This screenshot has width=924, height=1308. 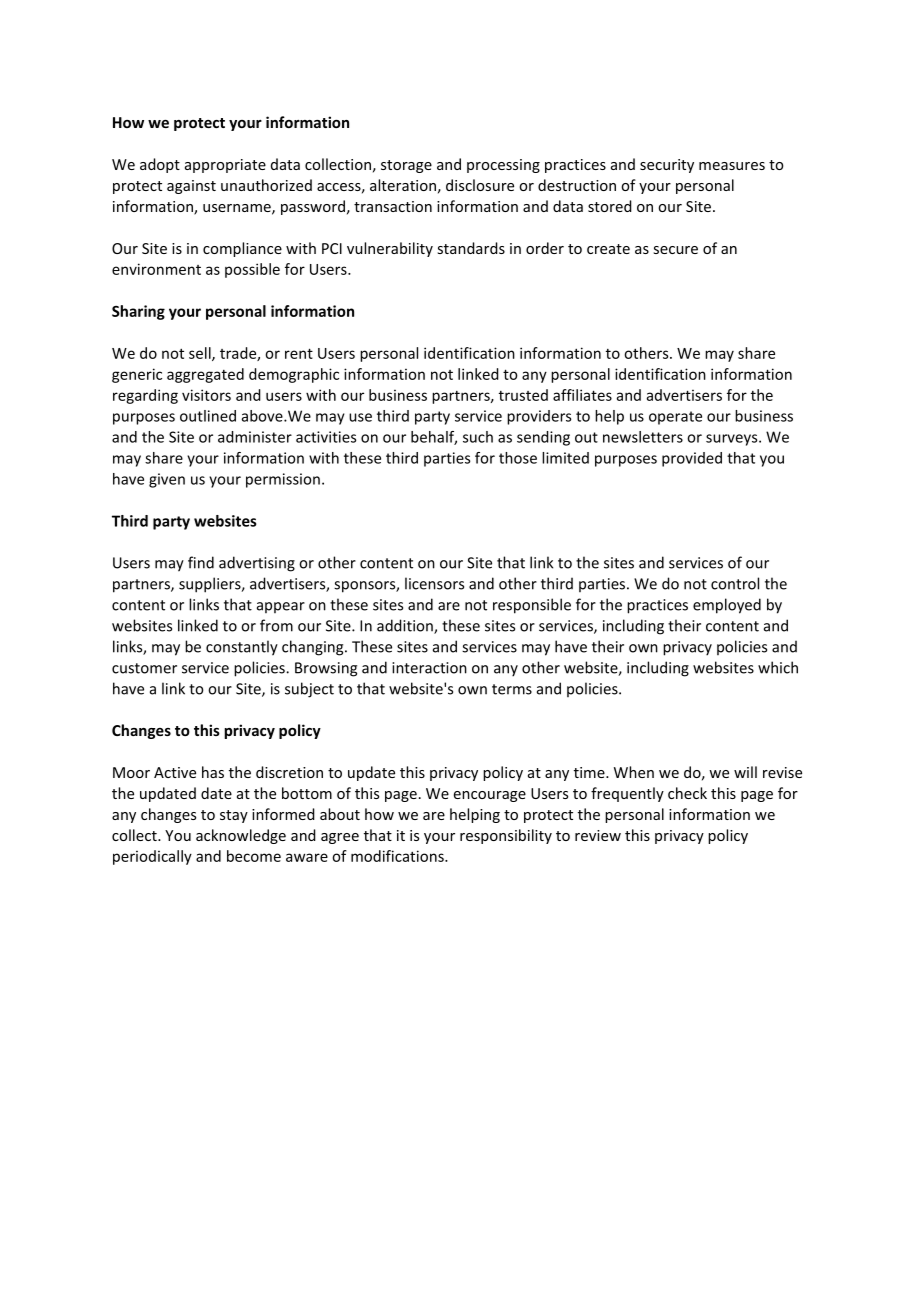 I want to click on acknowledge, so click(x=241, y=836).
